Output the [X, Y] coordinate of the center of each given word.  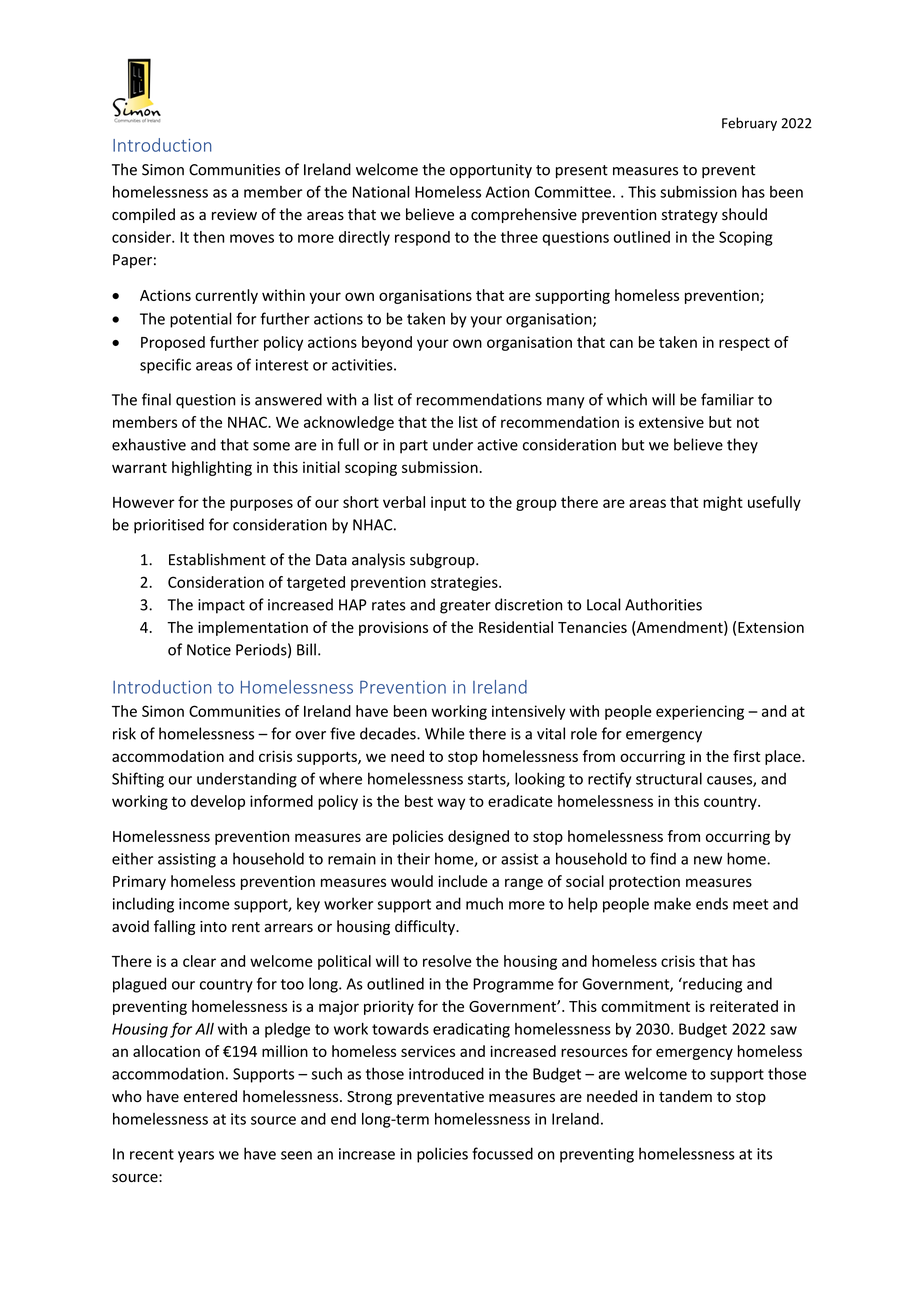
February [749, 124]
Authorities [663, 604]
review [234, 215]
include [463, 881]
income [204, 904]
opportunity [491, 171]
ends [712, 904]
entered [210, 1096]
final [156, 399]
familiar [727, 399]
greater [465, 607]
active [497, 445]
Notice [209, 650]
